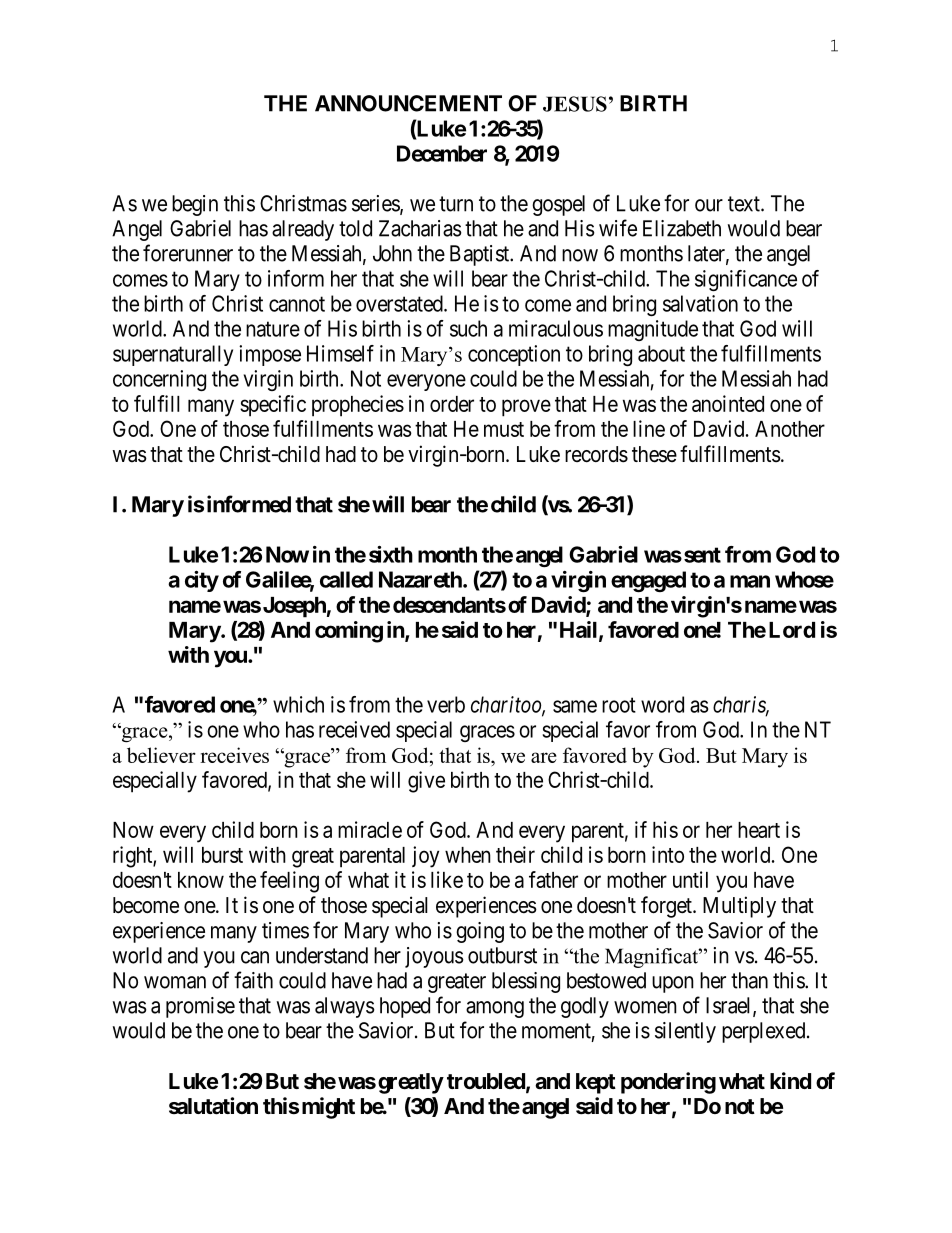 The height and width of the screenshot is (1233, 952). What do you see at coordinates (685, 1032) in the screenshot?
I see `silently` at bounding box center [685, 1032].
